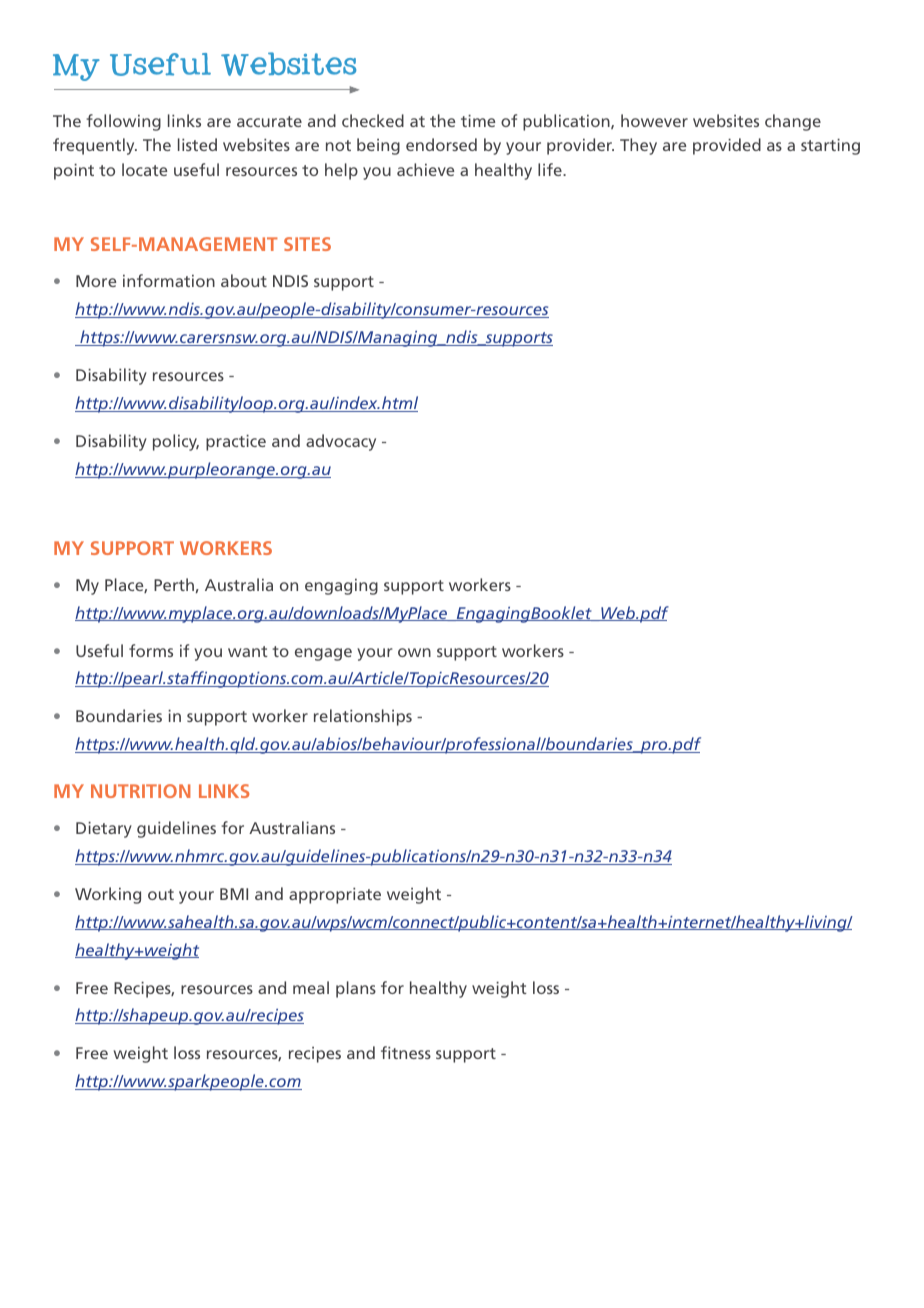  What do you see at coordinates (335, 896) in the page?
I see `appropriate` at bounding box center [335, 896].
